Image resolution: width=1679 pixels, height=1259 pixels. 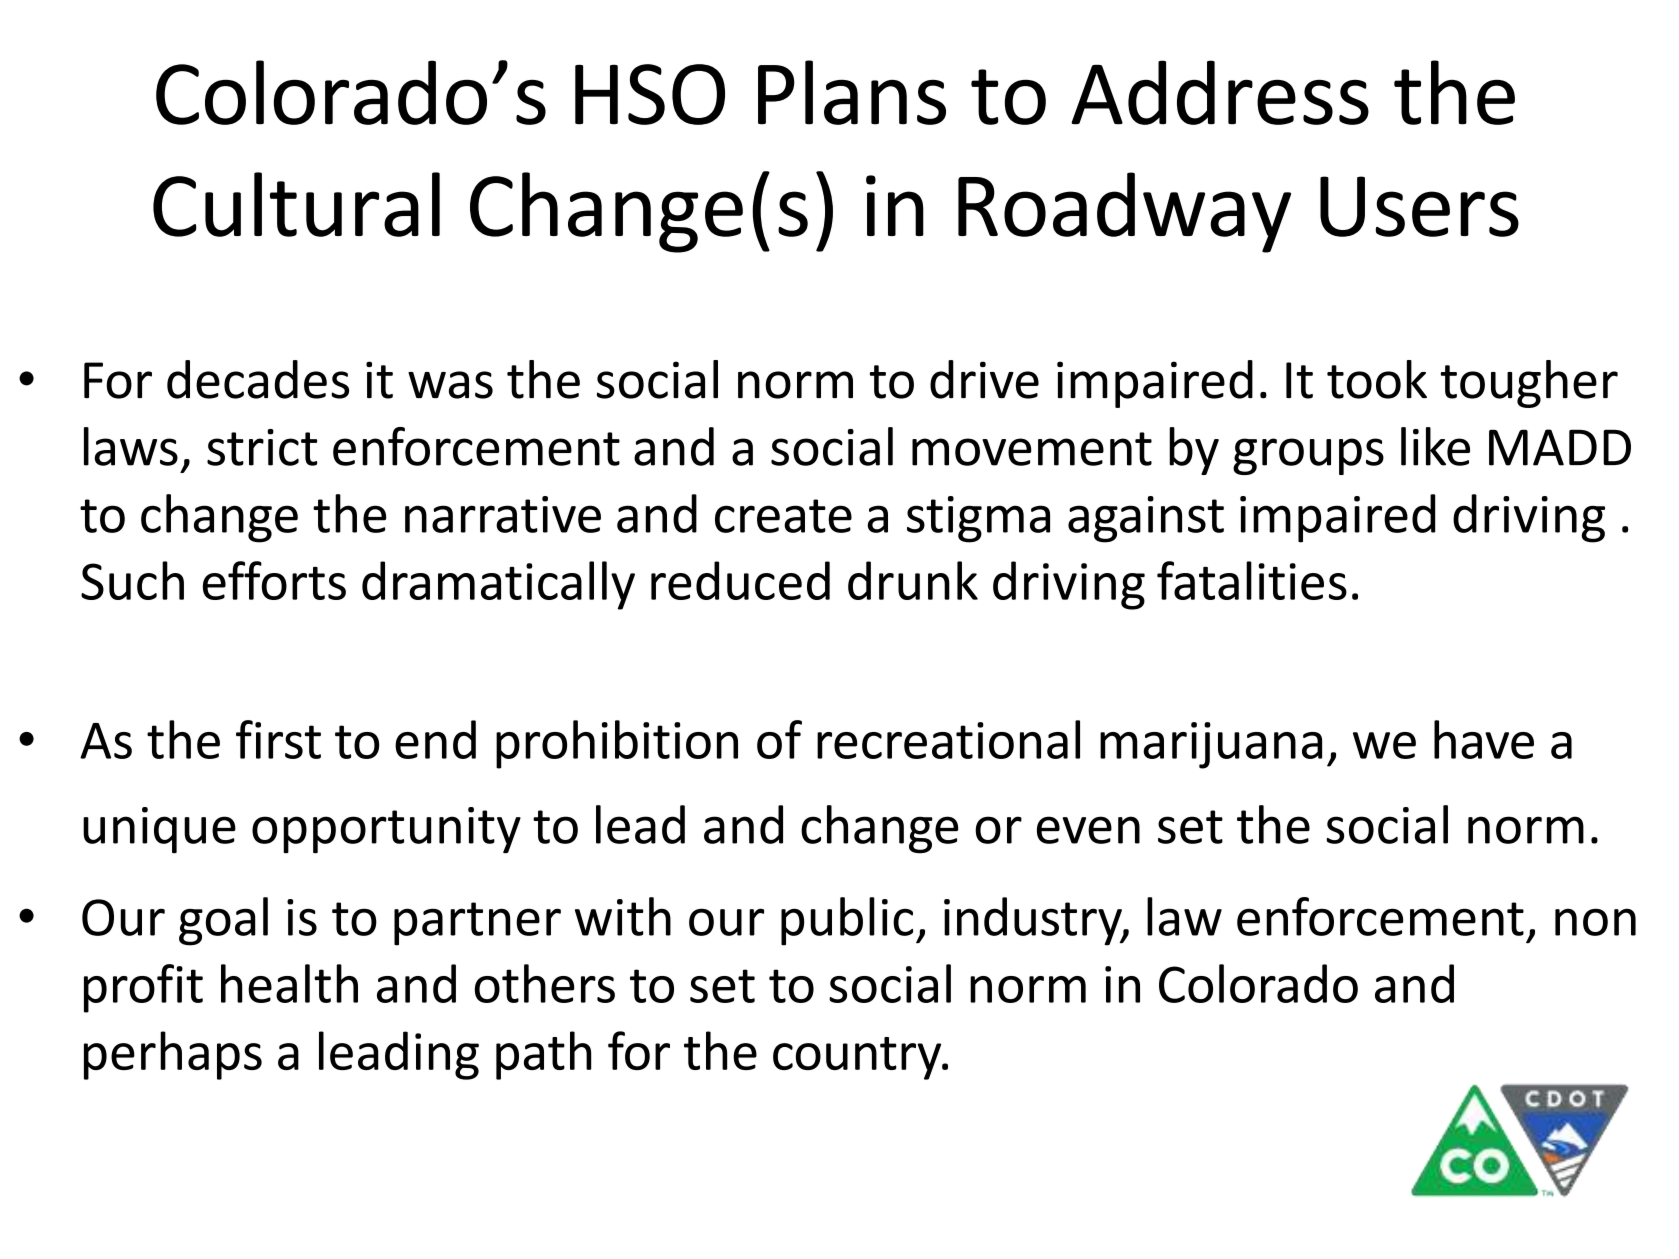 I want to click on drive, so click(x=984, y=379).
